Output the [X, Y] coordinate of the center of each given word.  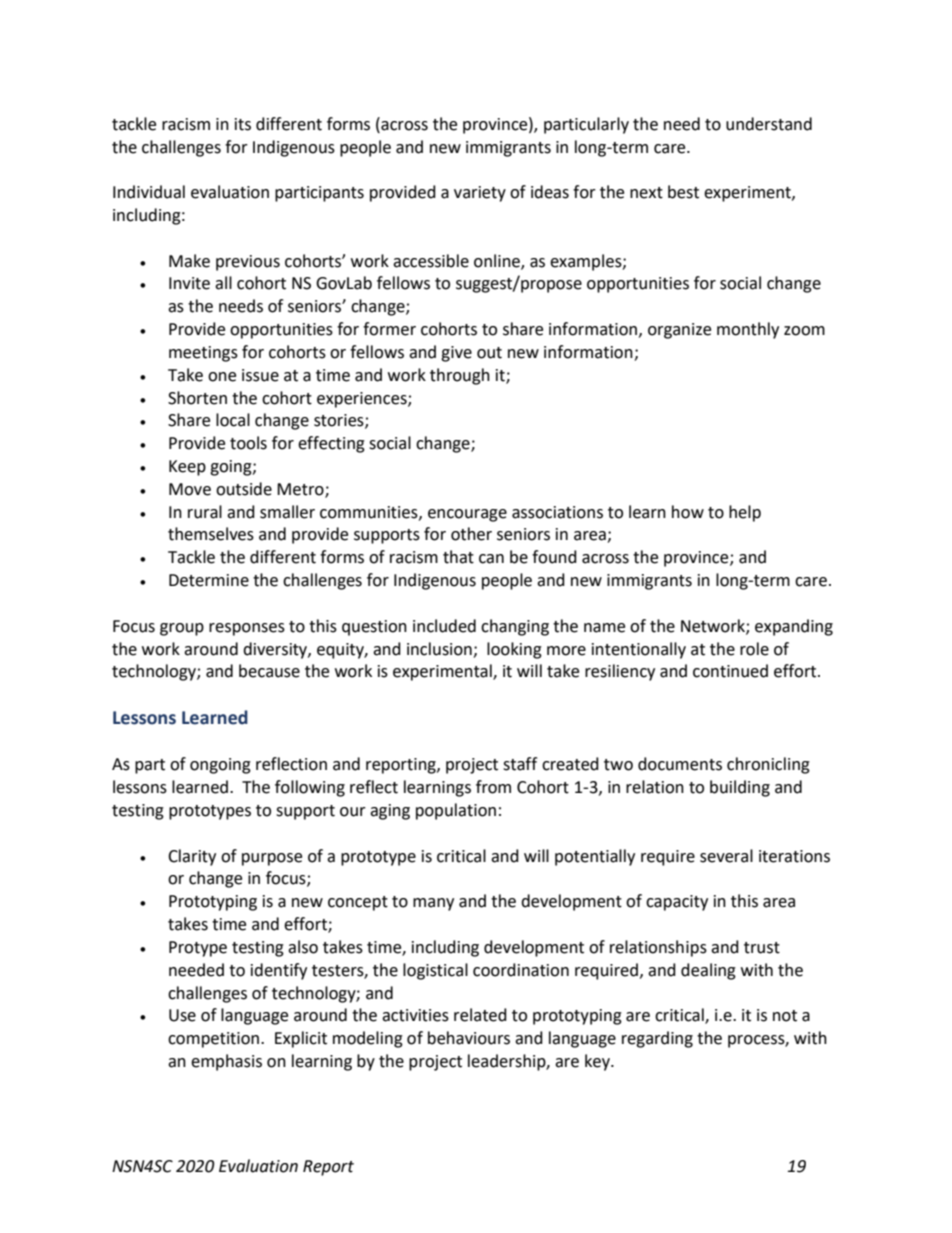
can [491, 559]
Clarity [192, 857]
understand [769, 124]
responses [247, 629]
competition [215, 1040]
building [740, 788]
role [754, 649]
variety [480, 194]
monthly [748, 330]
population [456, 811]
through [460, 376]
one [222, 377]
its [243, 124]
